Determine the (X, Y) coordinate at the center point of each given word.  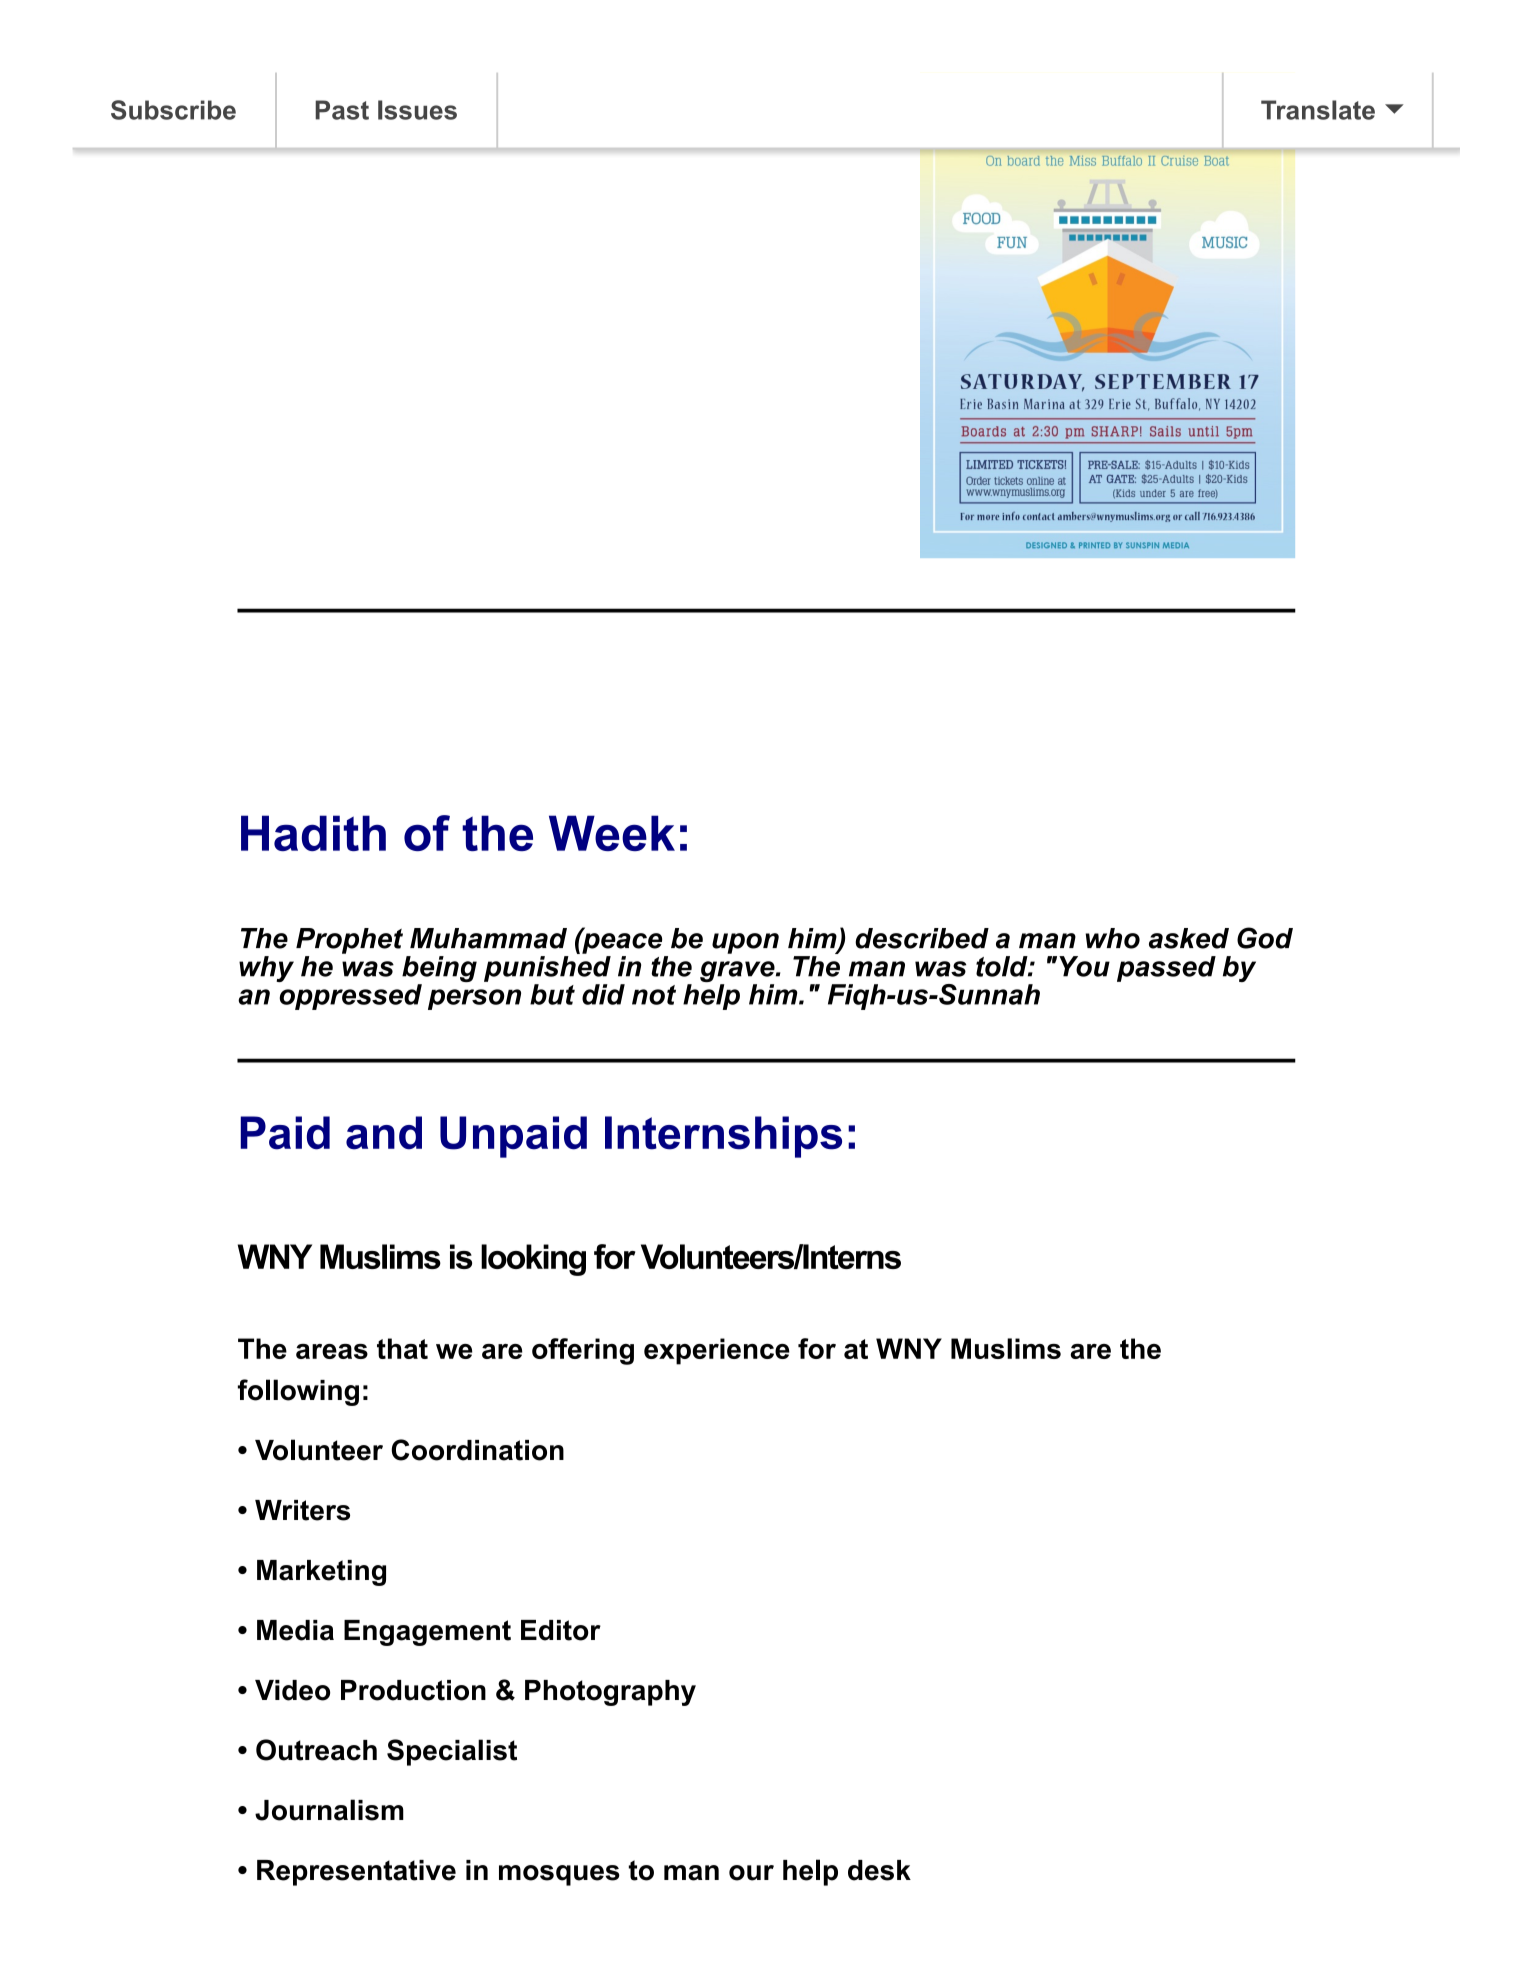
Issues (417, 110)
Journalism (329, 1810)
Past (342, 110)
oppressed (349, 995)
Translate (1318, 110)
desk (879, 1870)
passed (1166, 969)
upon (745, 943)
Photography (610, 1693)
